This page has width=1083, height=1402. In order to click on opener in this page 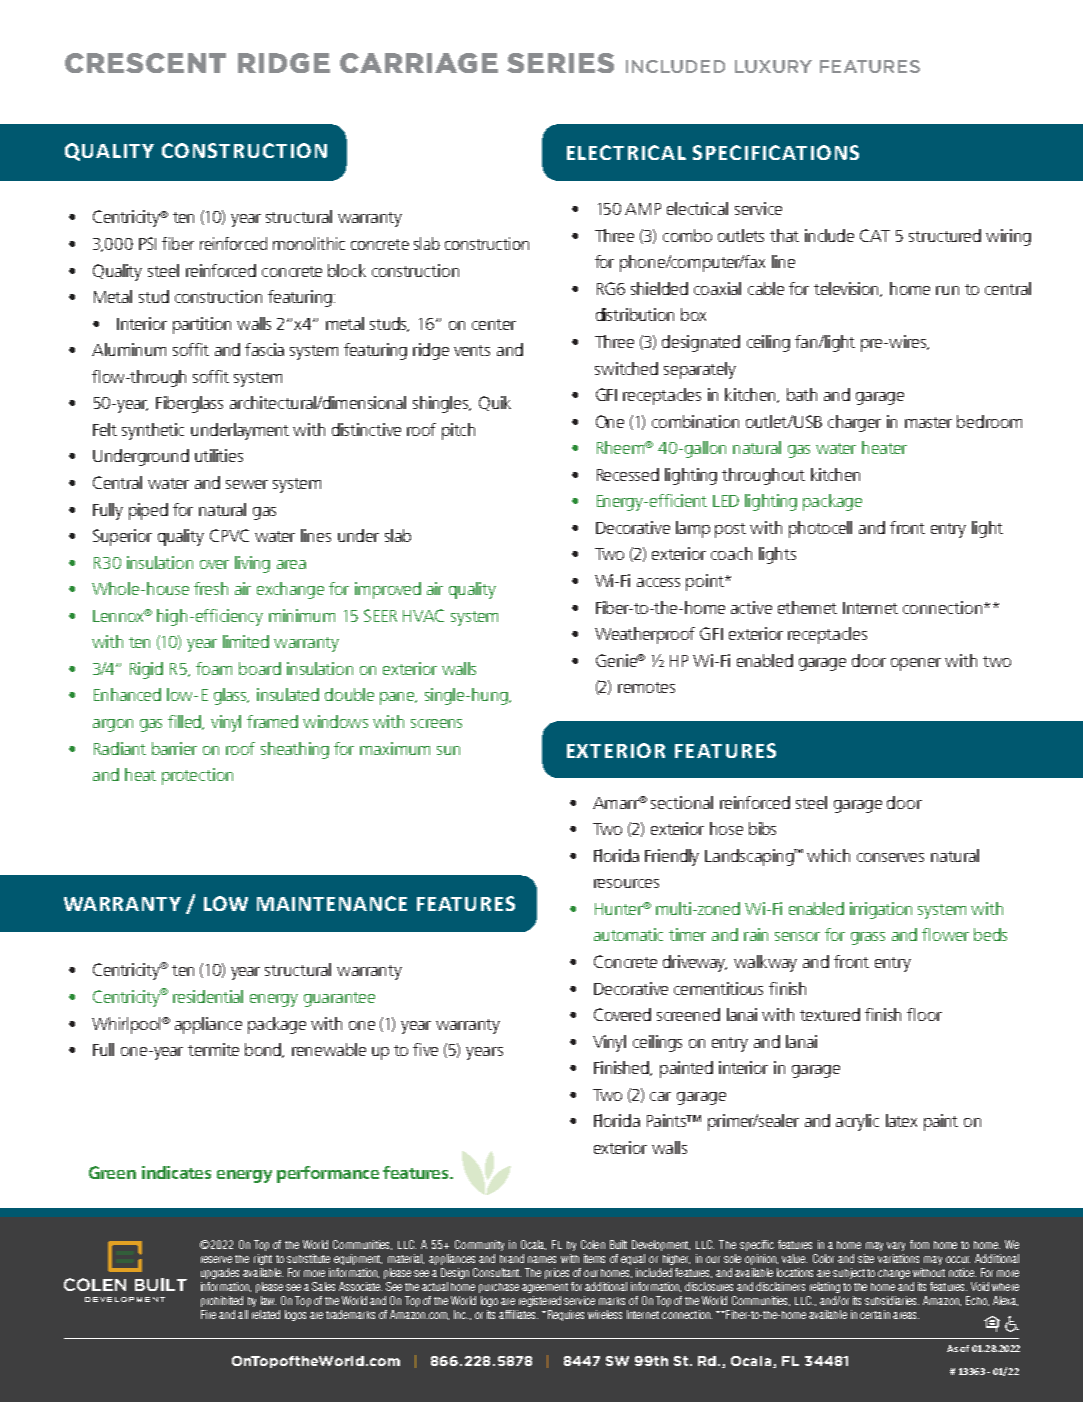, I will do `click(916, 664)`.
